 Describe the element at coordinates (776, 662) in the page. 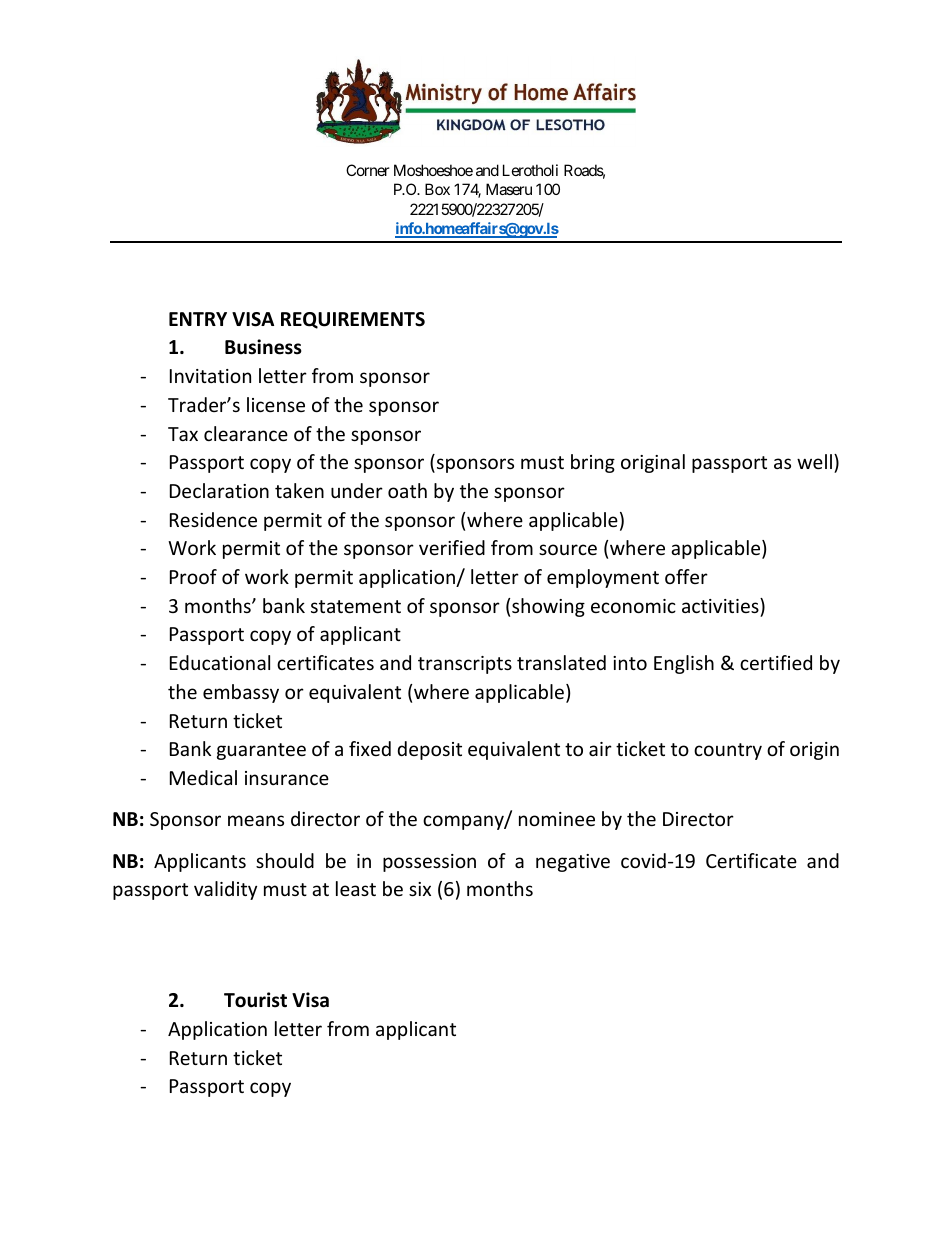

I see `certified` at that location.
